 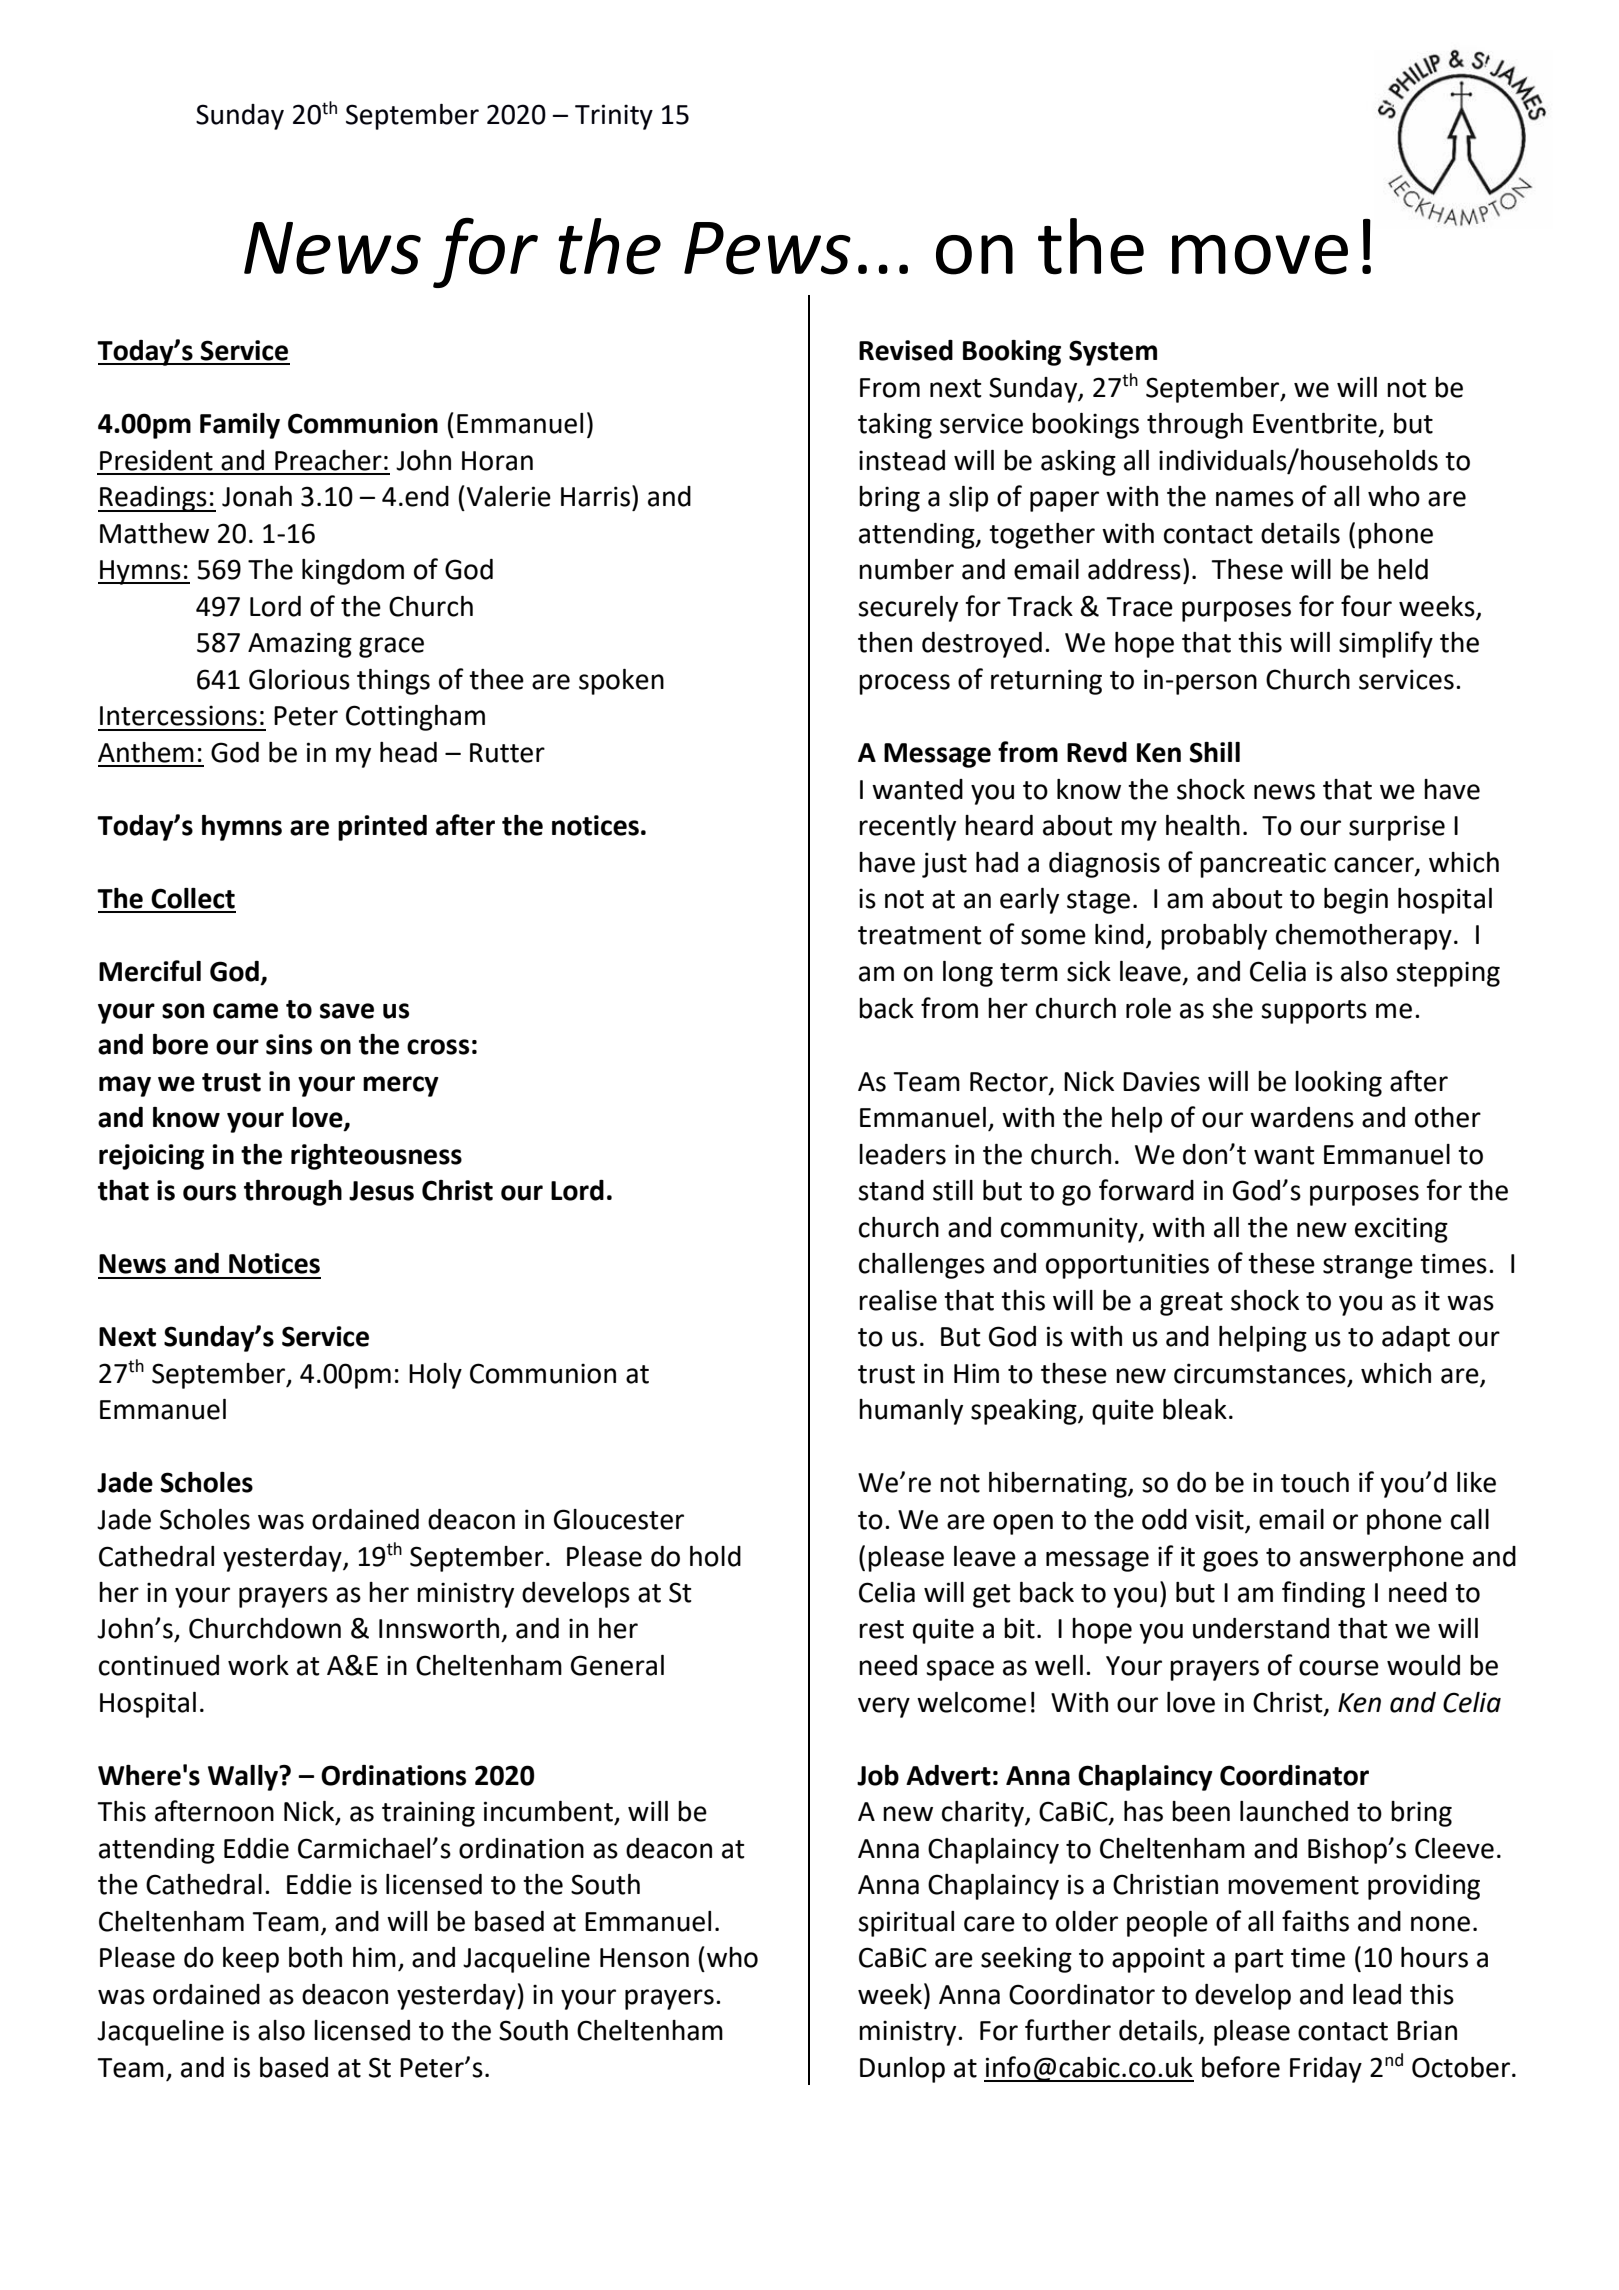 I want to click on both, so click(x=315, y=1957).
